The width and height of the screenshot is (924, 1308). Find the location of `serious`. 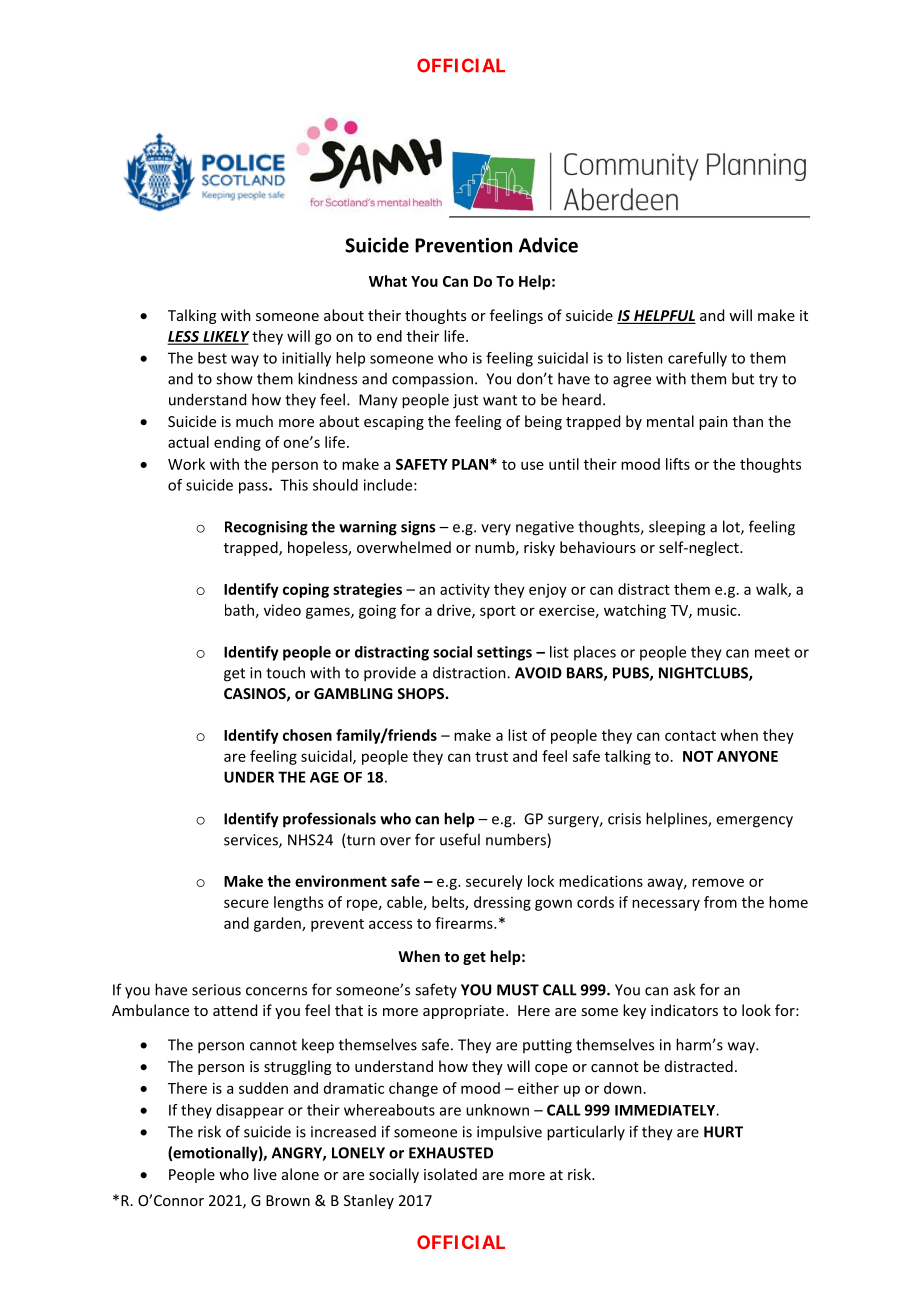

serious is located at coordinates (216, 990).
